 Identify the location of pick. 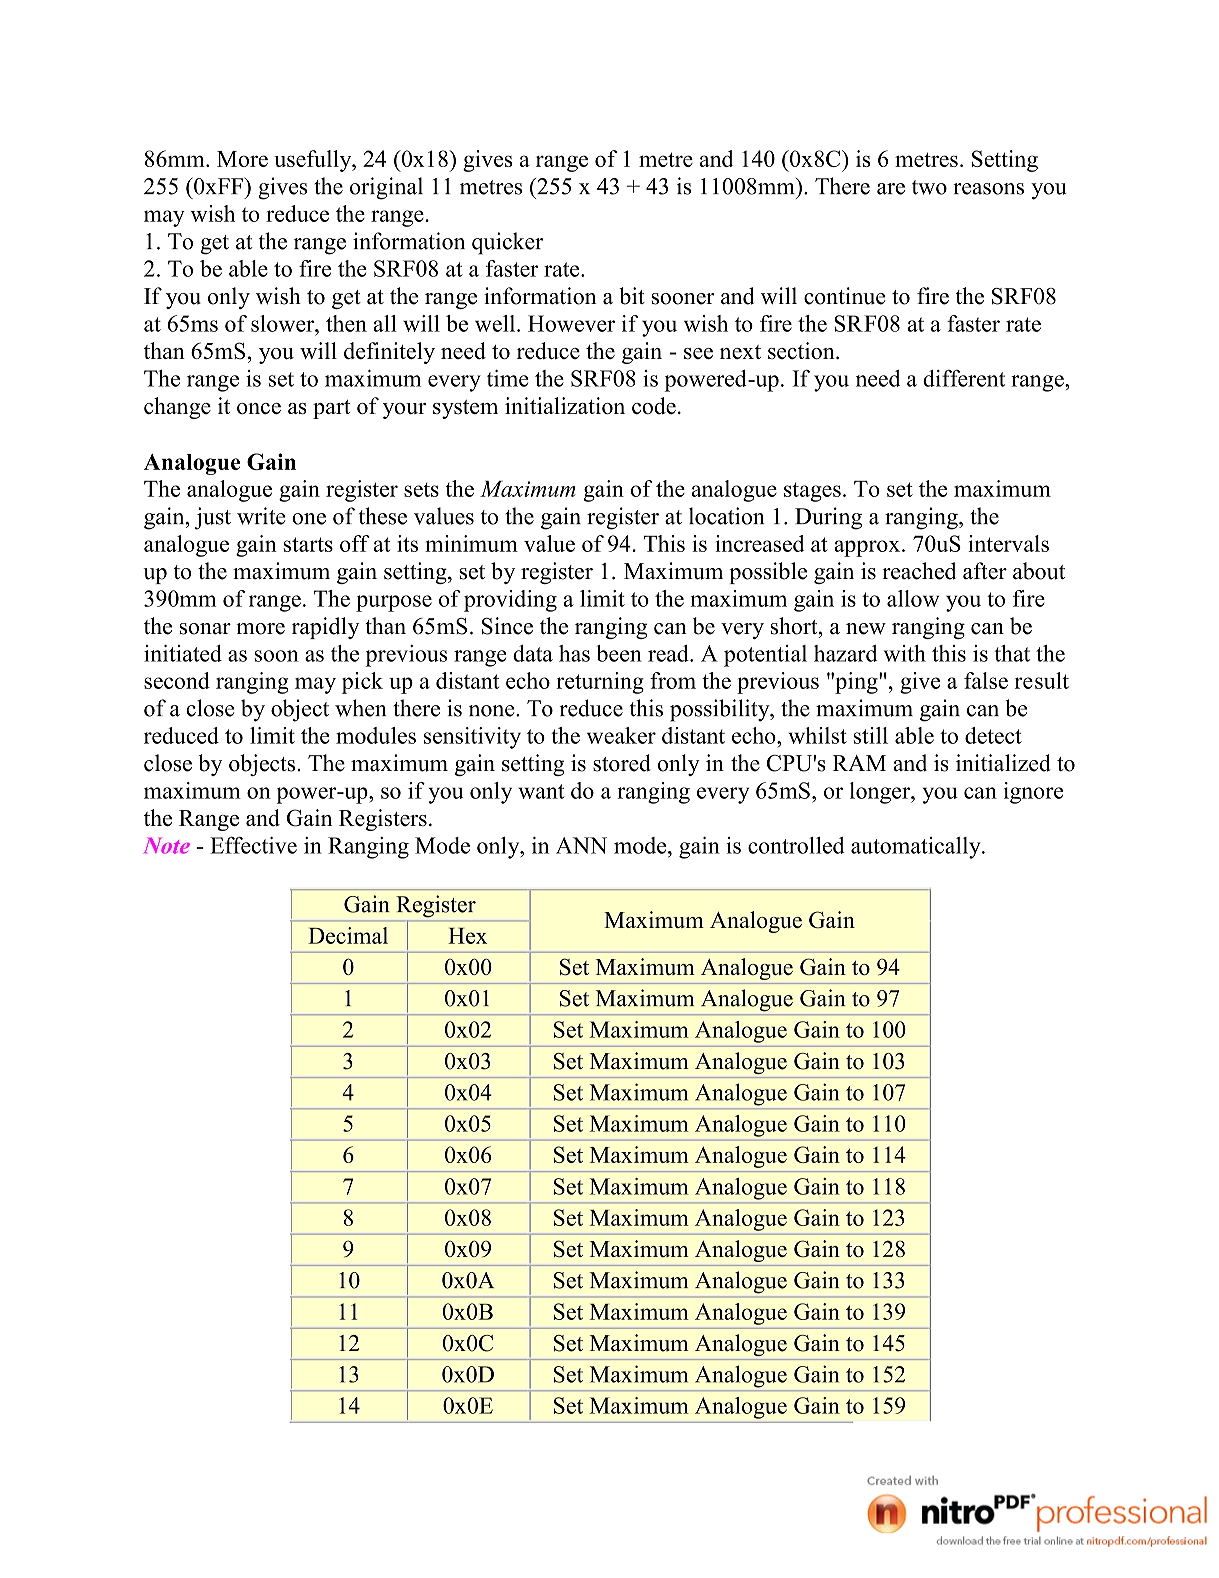
(362, 683).
